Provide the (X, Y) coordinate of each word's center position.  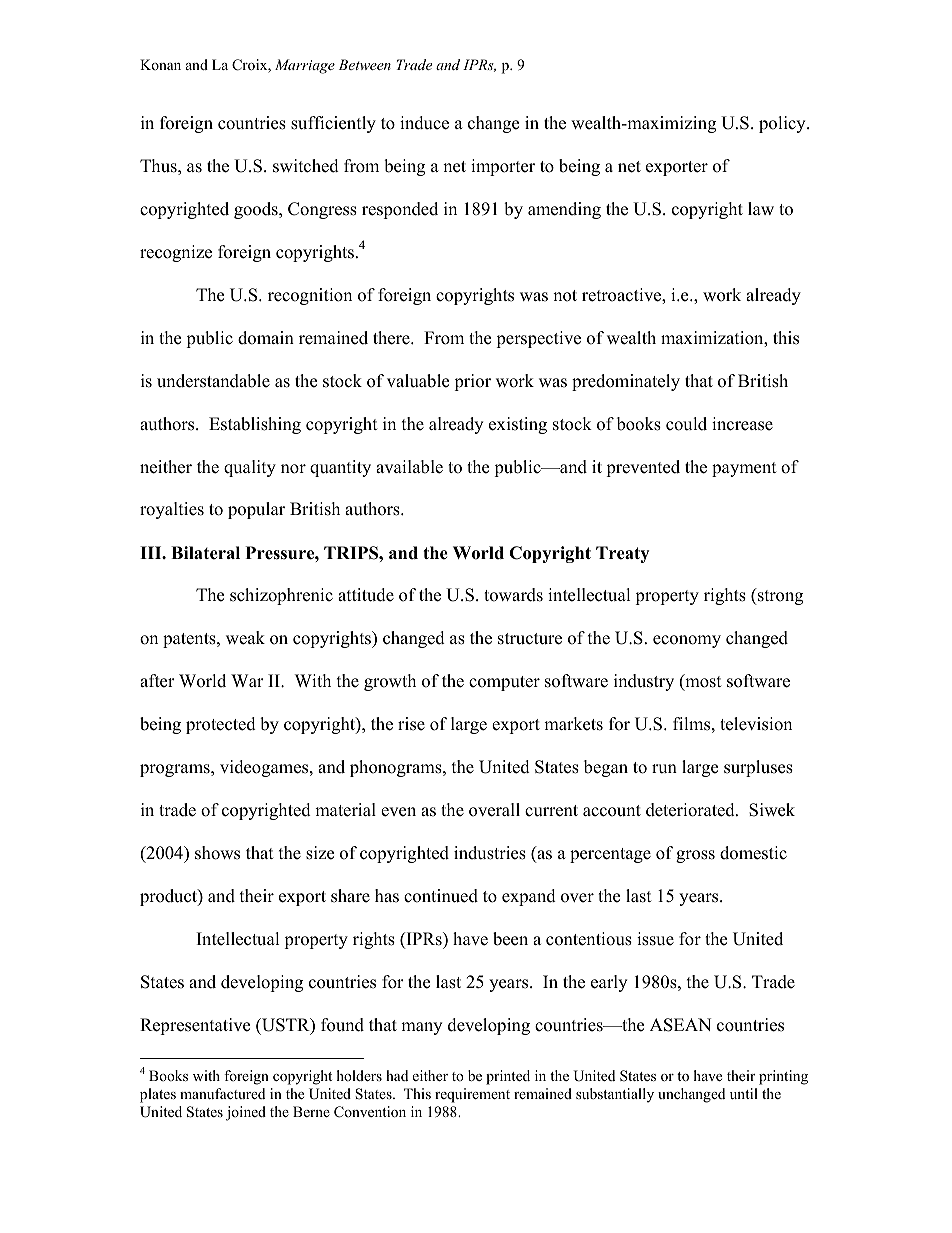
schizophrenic (281, 596)
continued (441, 896)
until (744, 1093)
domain (266, 338)
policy (783, 124)
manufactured (222, 1093)
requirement (472, 1095)
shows (217, 853)
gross (695, 856)
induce (424, 123)
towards (513, 595)
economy (687, 641)
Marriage (305, 66)
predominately (626, 382)
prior (472, 382)
